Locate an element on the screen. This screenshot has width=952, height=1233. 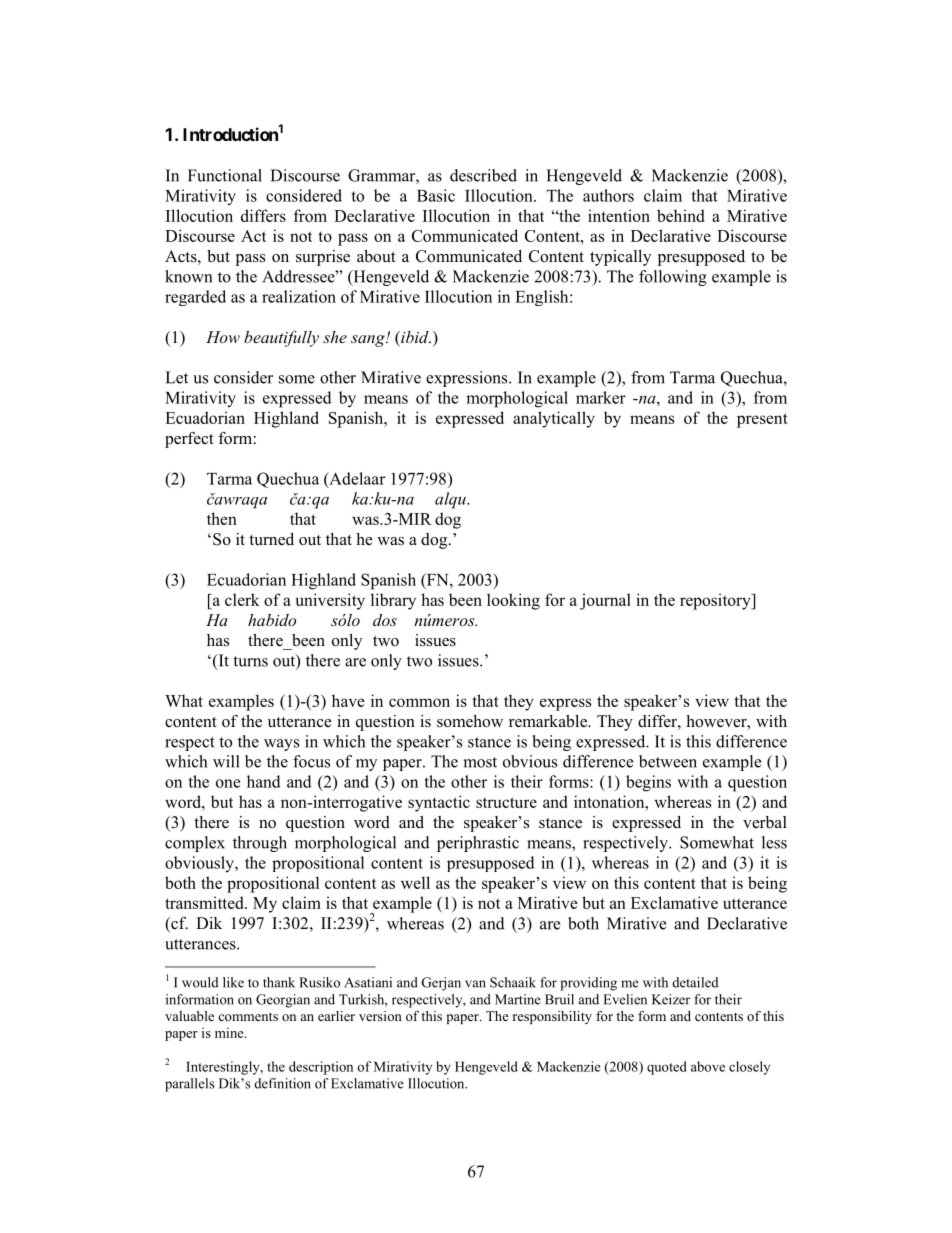
Functional is located at coordinates (225, 175).
